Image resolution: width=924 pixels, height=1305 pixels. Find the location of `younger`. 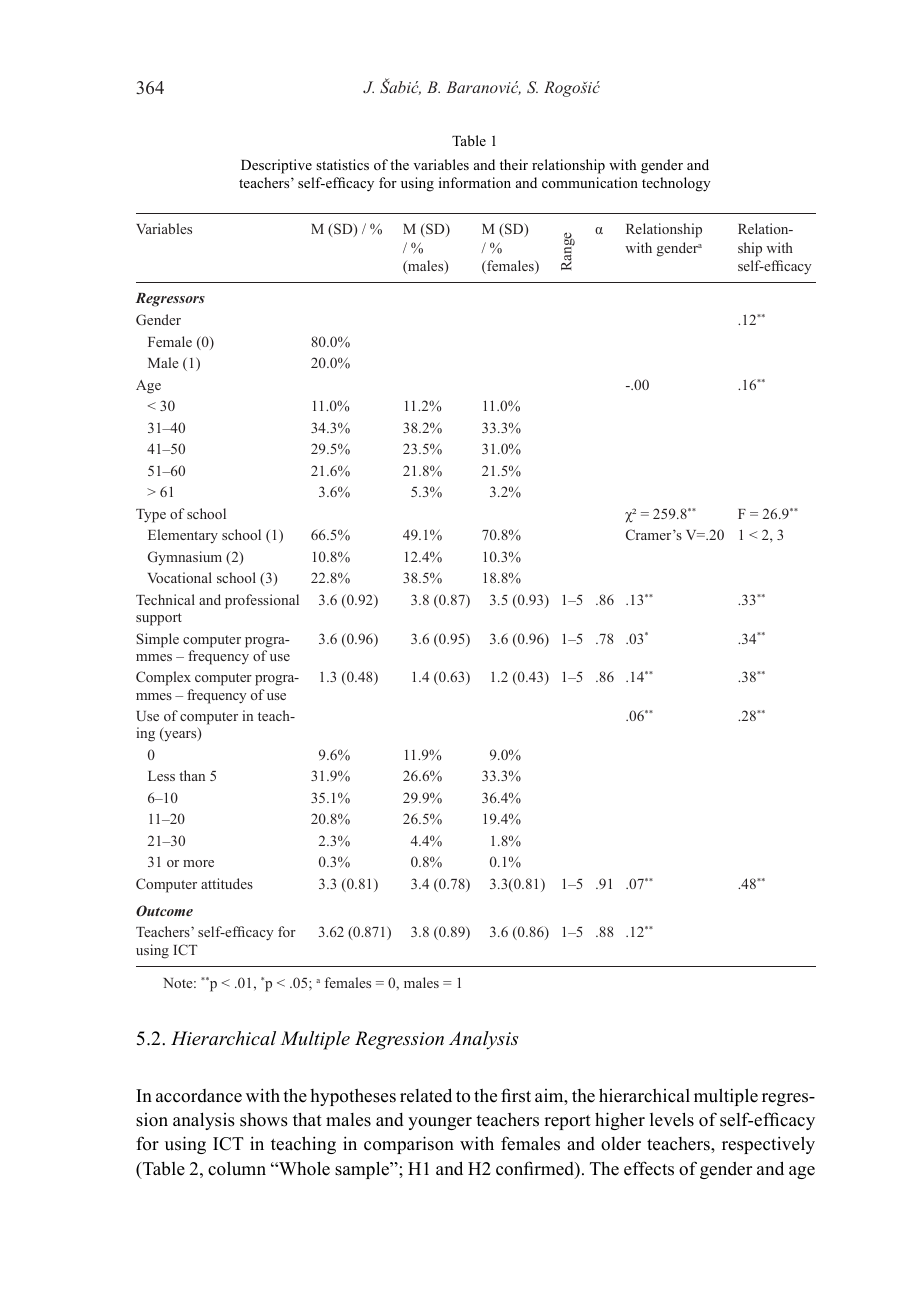

younger is located at coordinates (440, 1123).
